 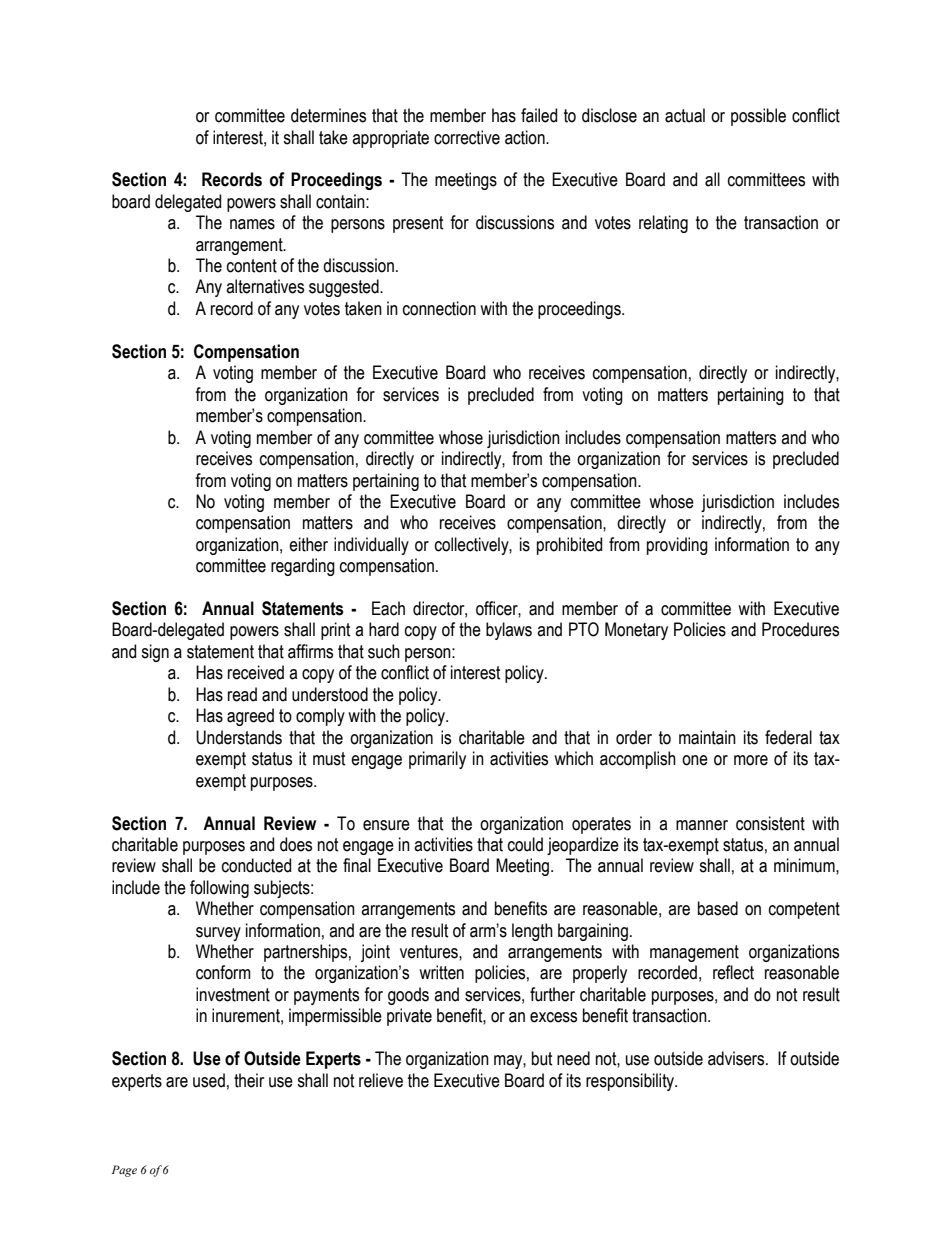 I want to click on survey, so click(x=218, y=934).
